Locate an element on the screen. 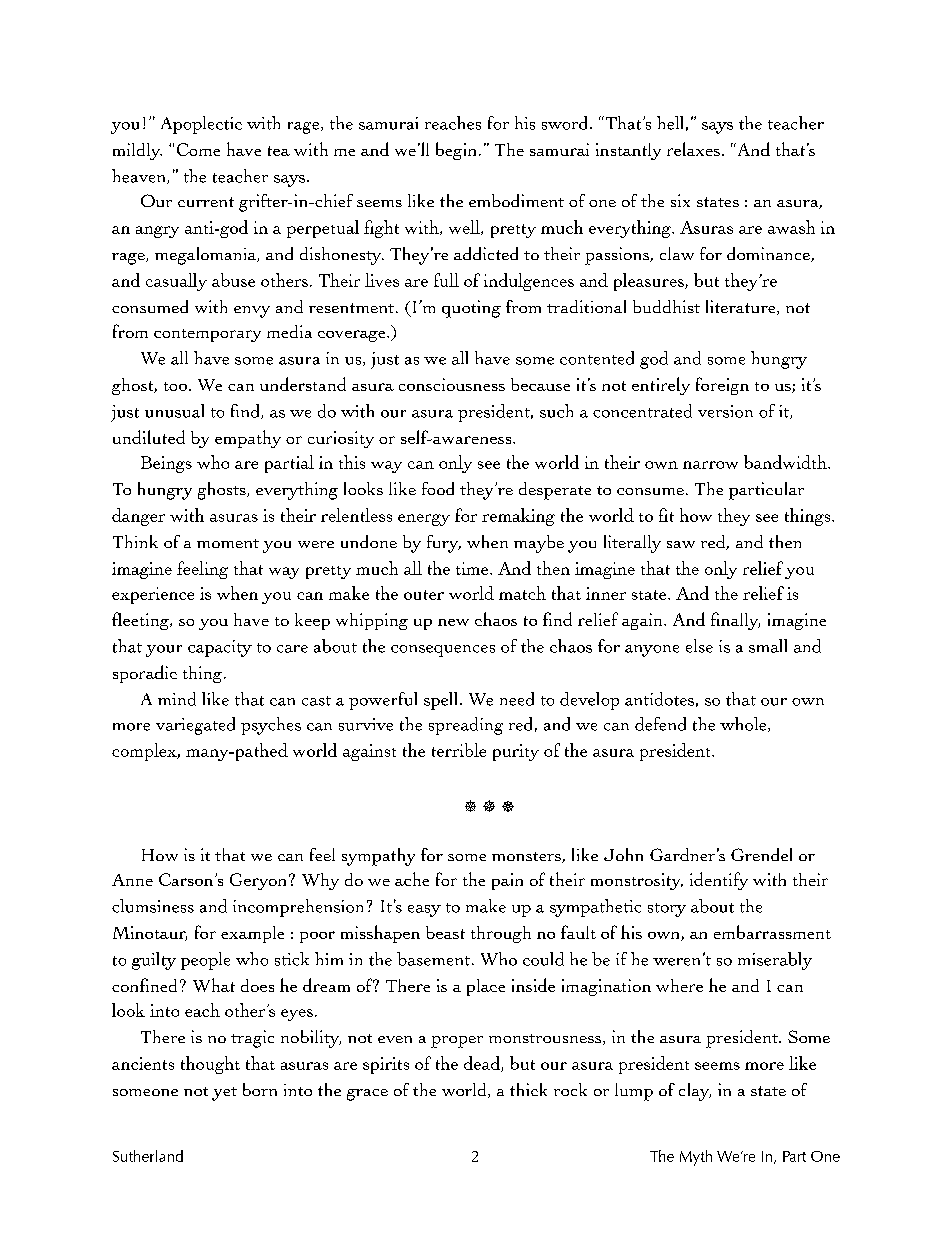 This screenshot has height=1233, width=952. foreign is located at coordinates (722, 386).
